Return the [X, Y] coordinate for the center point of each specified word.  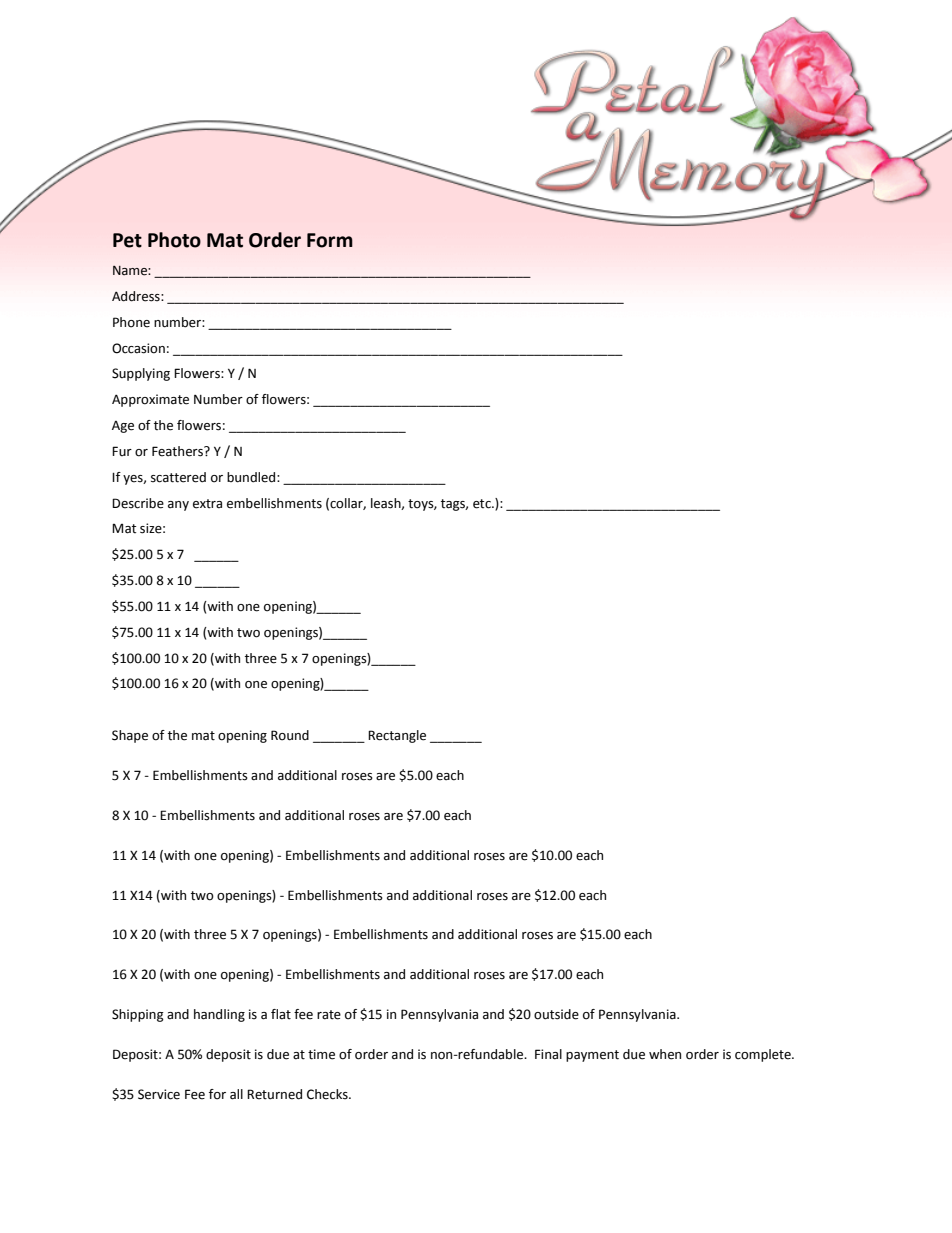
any [178, 506]
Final [548, 1054]
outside [556, 1014]
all [236, 1094]
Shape [130, 736]
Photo [174, 240]
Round [290, 735]
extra [207, 504]
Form [330, 240]
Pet [127, 240]
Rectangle [397, 736]
